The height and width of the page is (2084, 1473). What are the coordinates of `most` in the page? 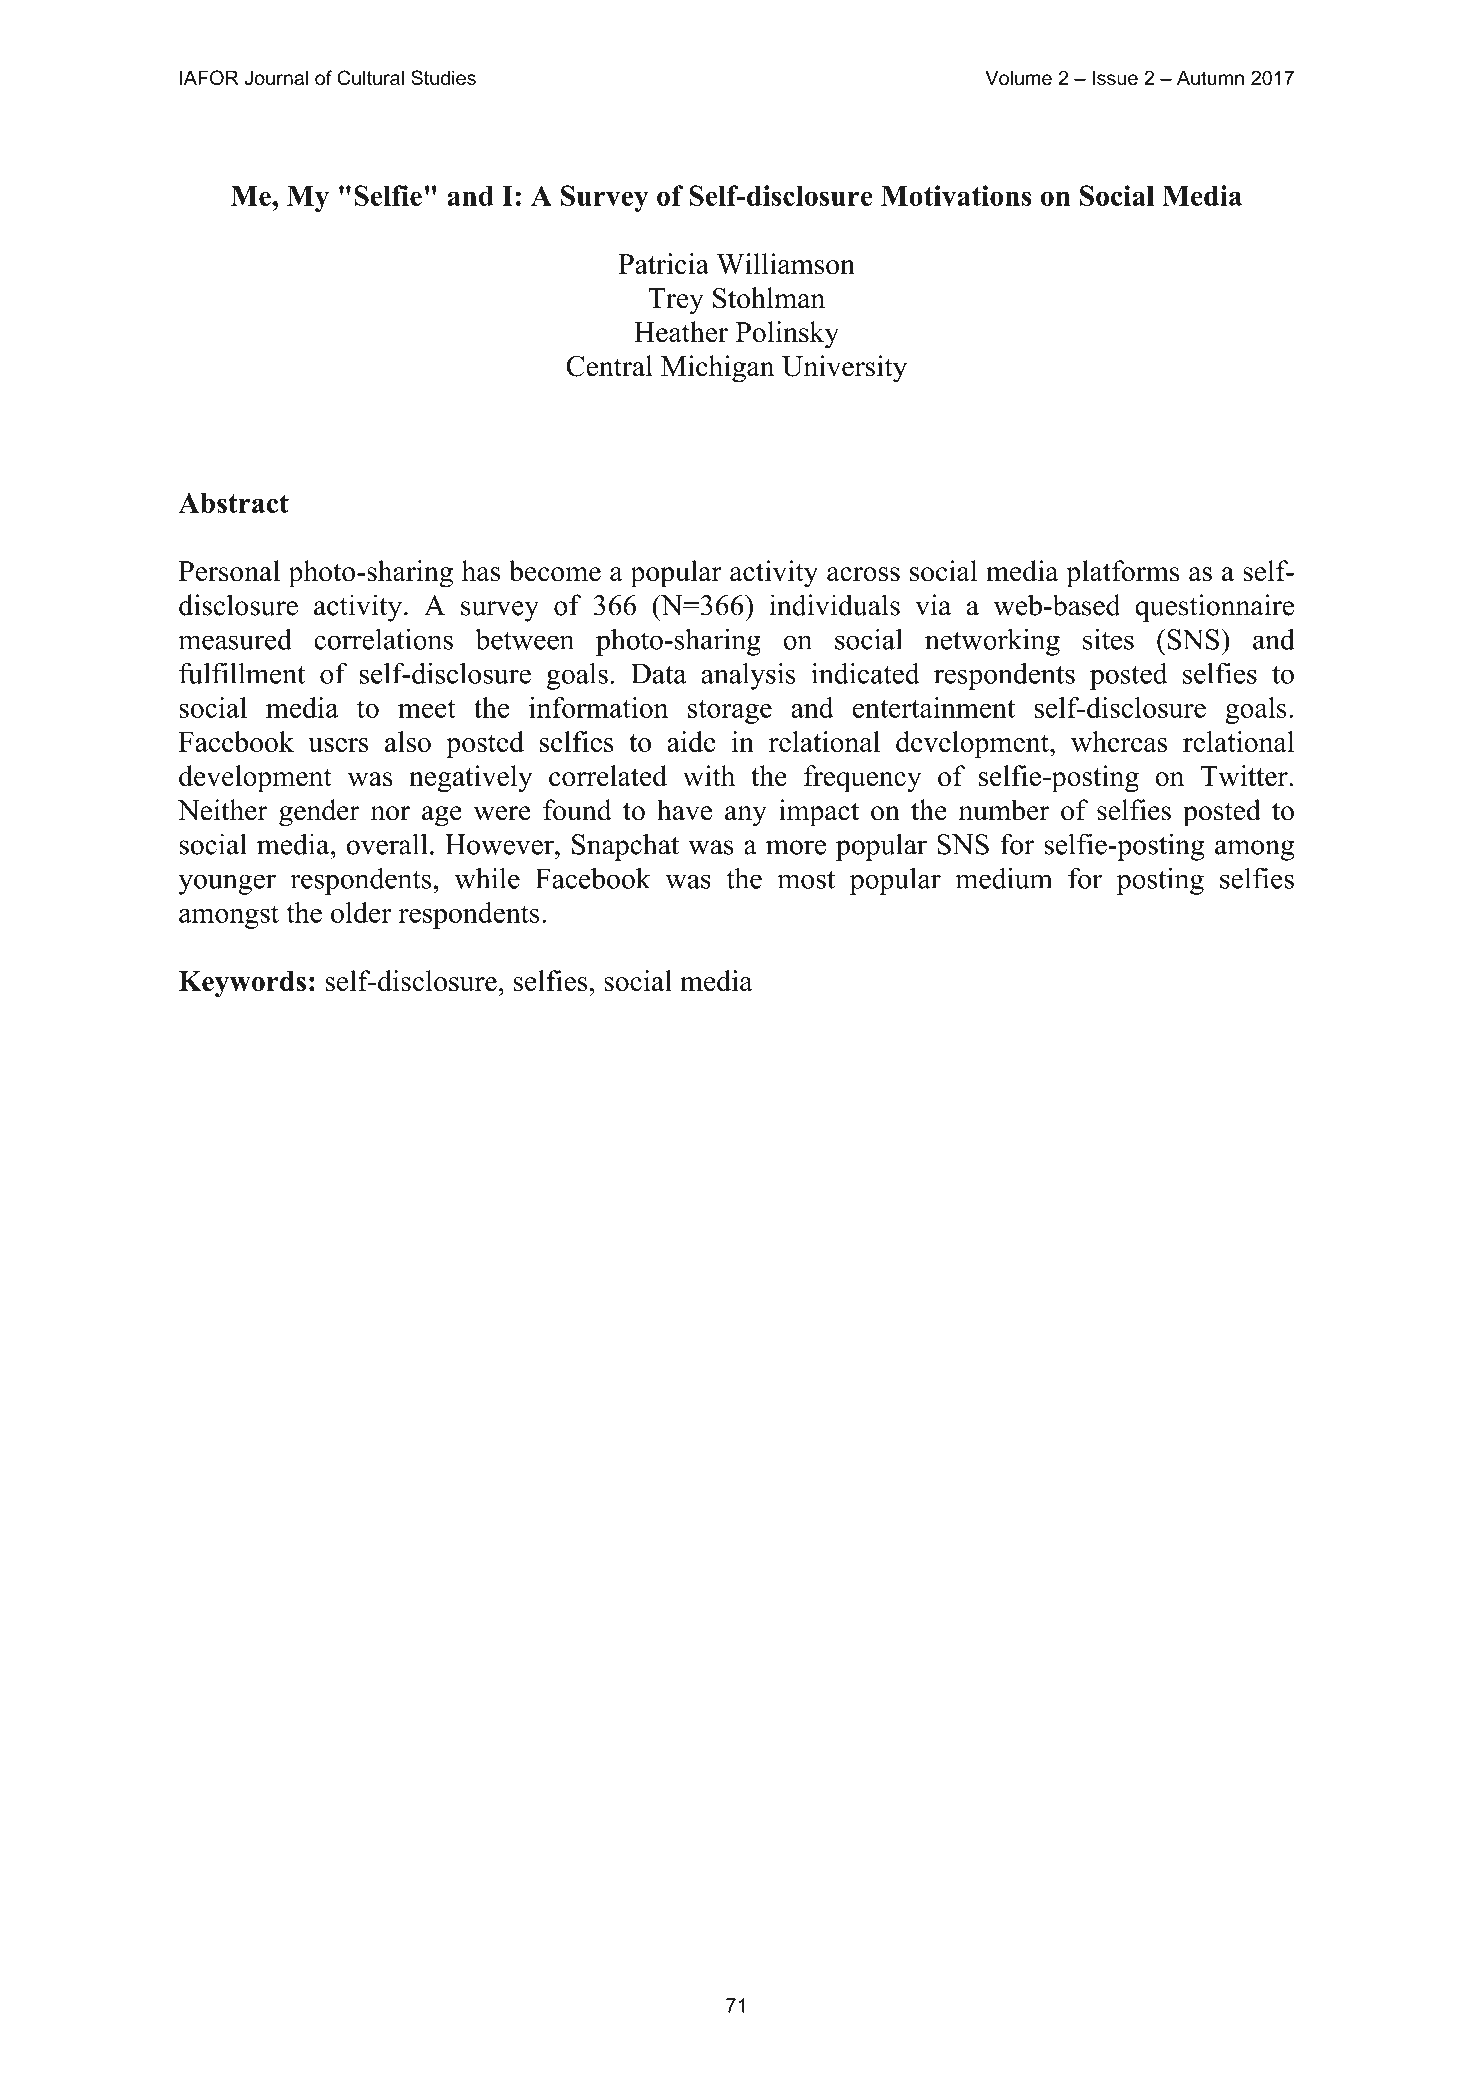 It's located at (806, 880).
